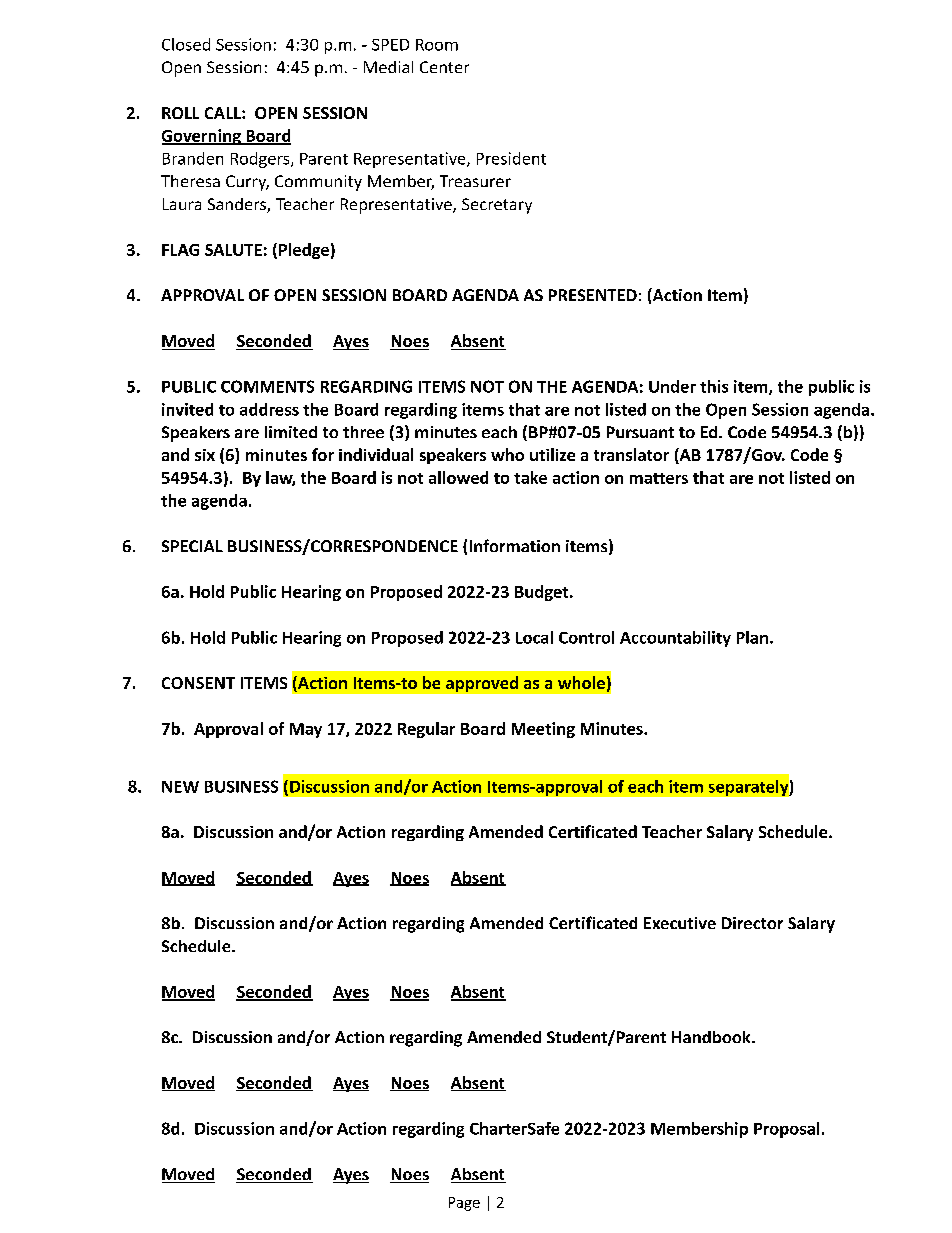  I want to click on Local, so click(534, 637).
